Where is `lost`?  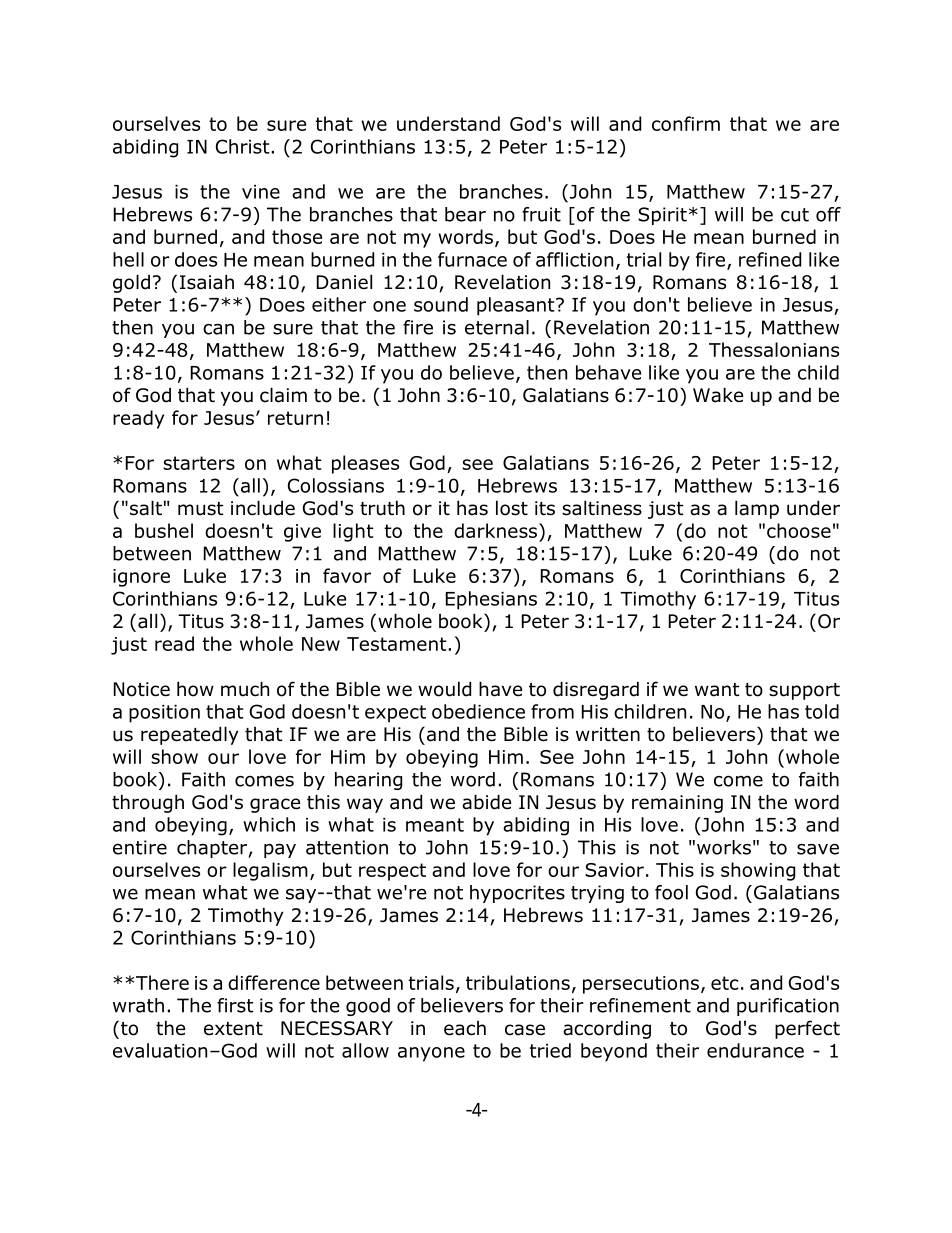 lost is located at coordinates (512, 508).
